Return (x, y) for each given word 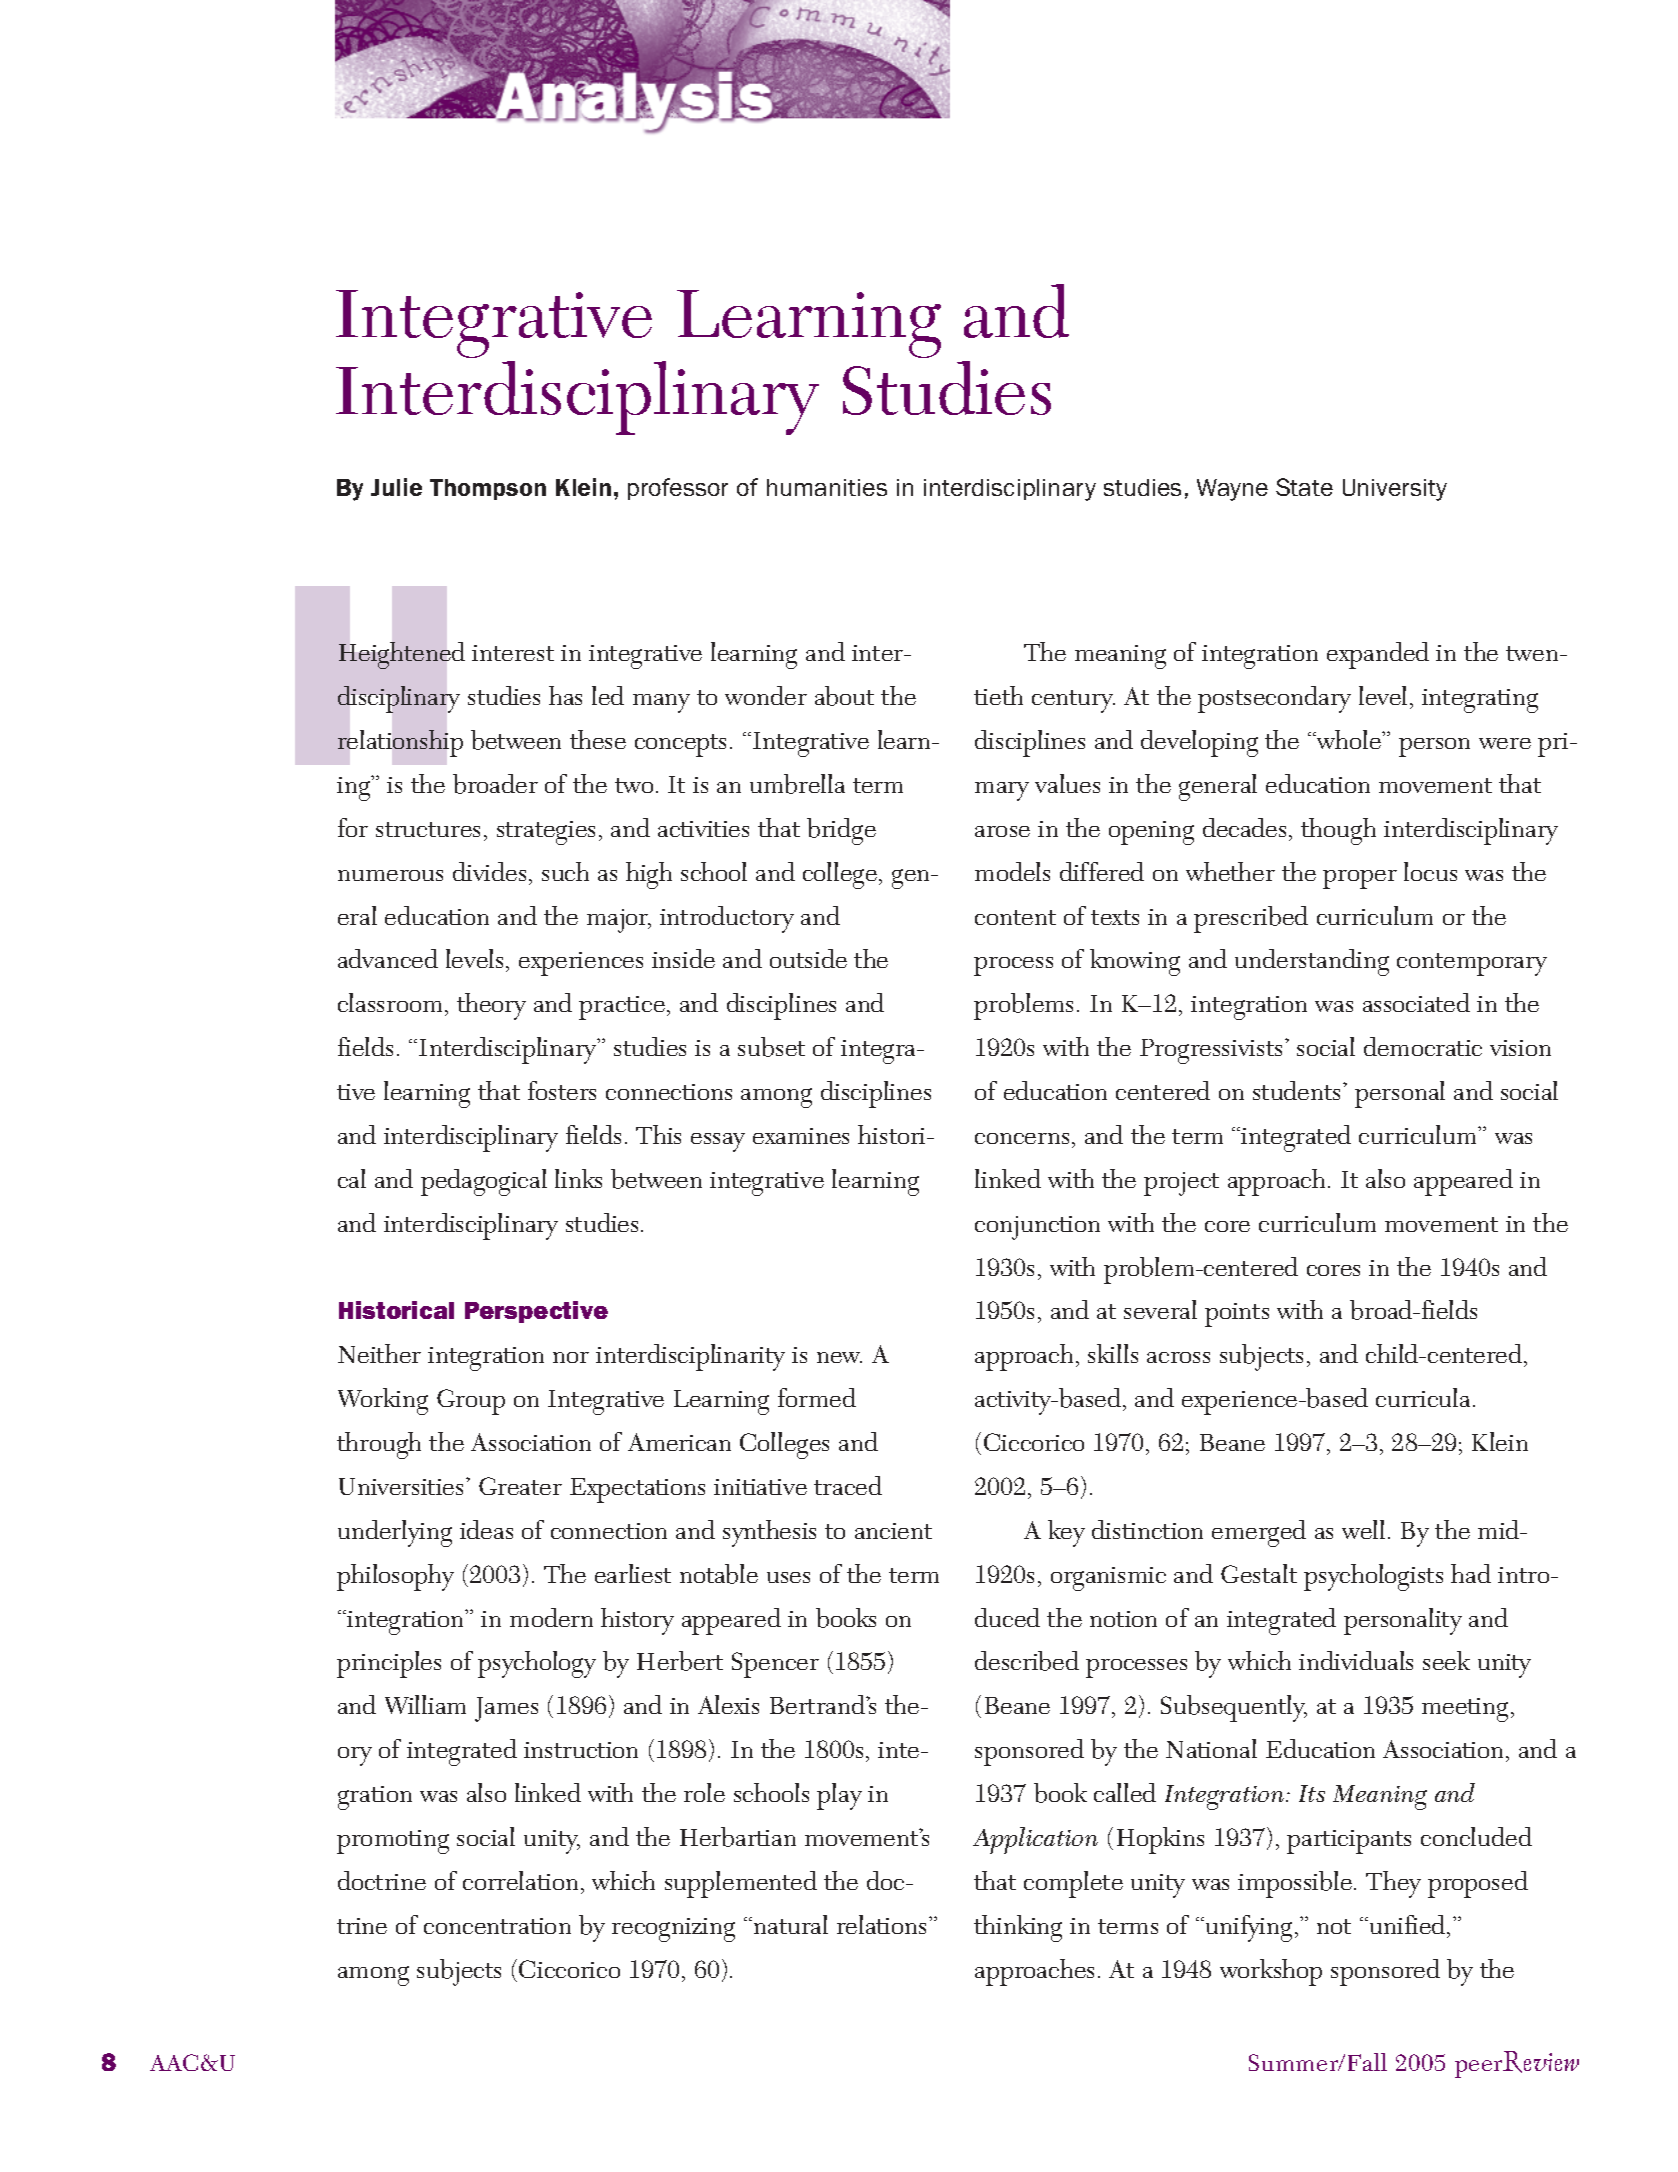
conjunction (1037, 1228)
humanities (827, 487)
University (1395, 490)
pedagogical (484, 1182)
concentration (497, 1926)
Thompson (488, 489)
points (1237, 1315)
